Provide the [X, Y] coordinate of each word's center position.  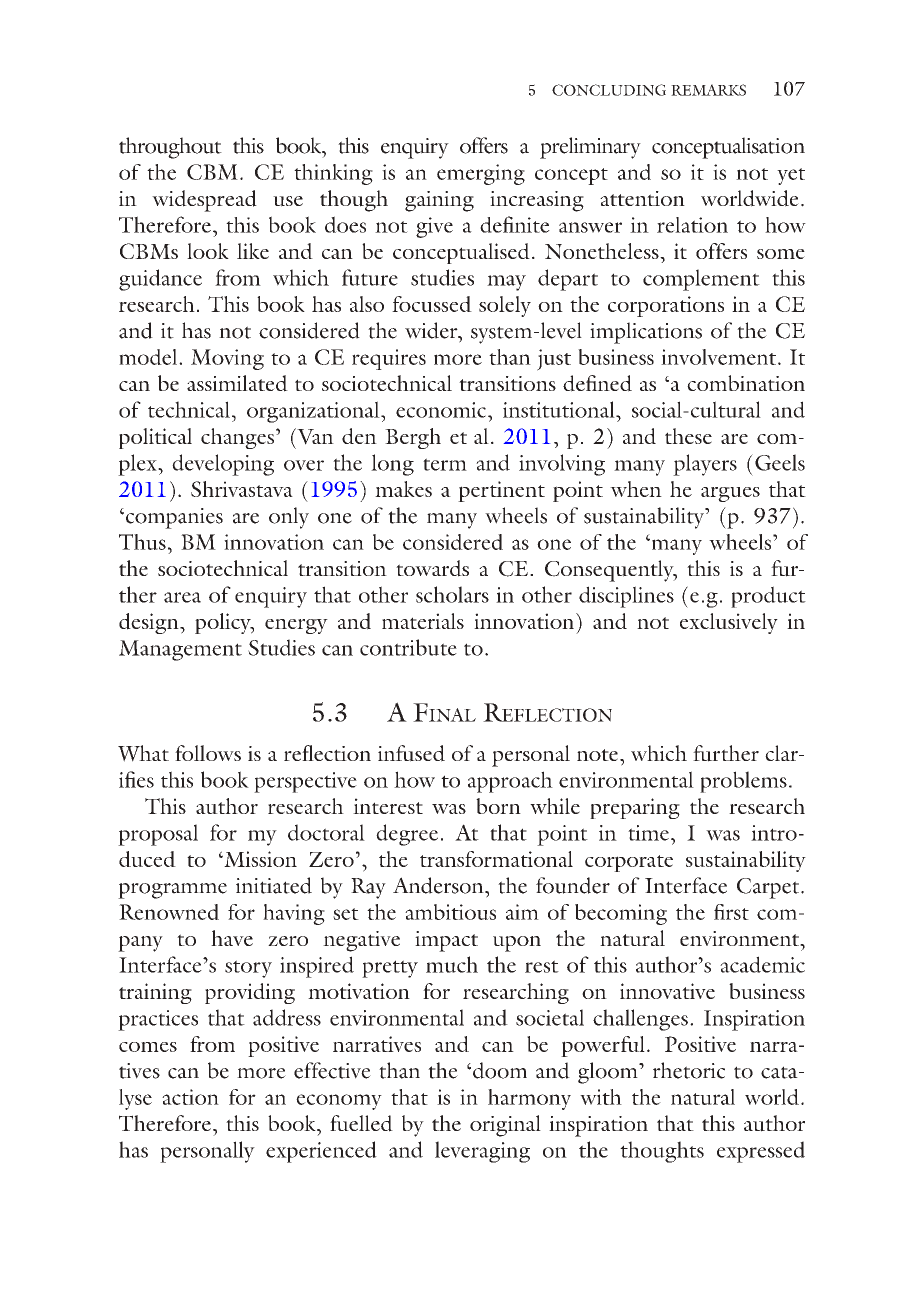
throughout [170, 148]
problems [743, 782]
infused [411, 753]
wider [432, 330]
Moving [227, 359]
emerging [481, 174]
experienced [321, 1152]
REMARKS [708, 90]
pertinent [501, 491]
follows [208, 753]
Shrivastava [242, 489]
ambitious [450, 912]
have [232, 938]
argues [730, 494]
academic [762, 964]
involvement [720, 357]
